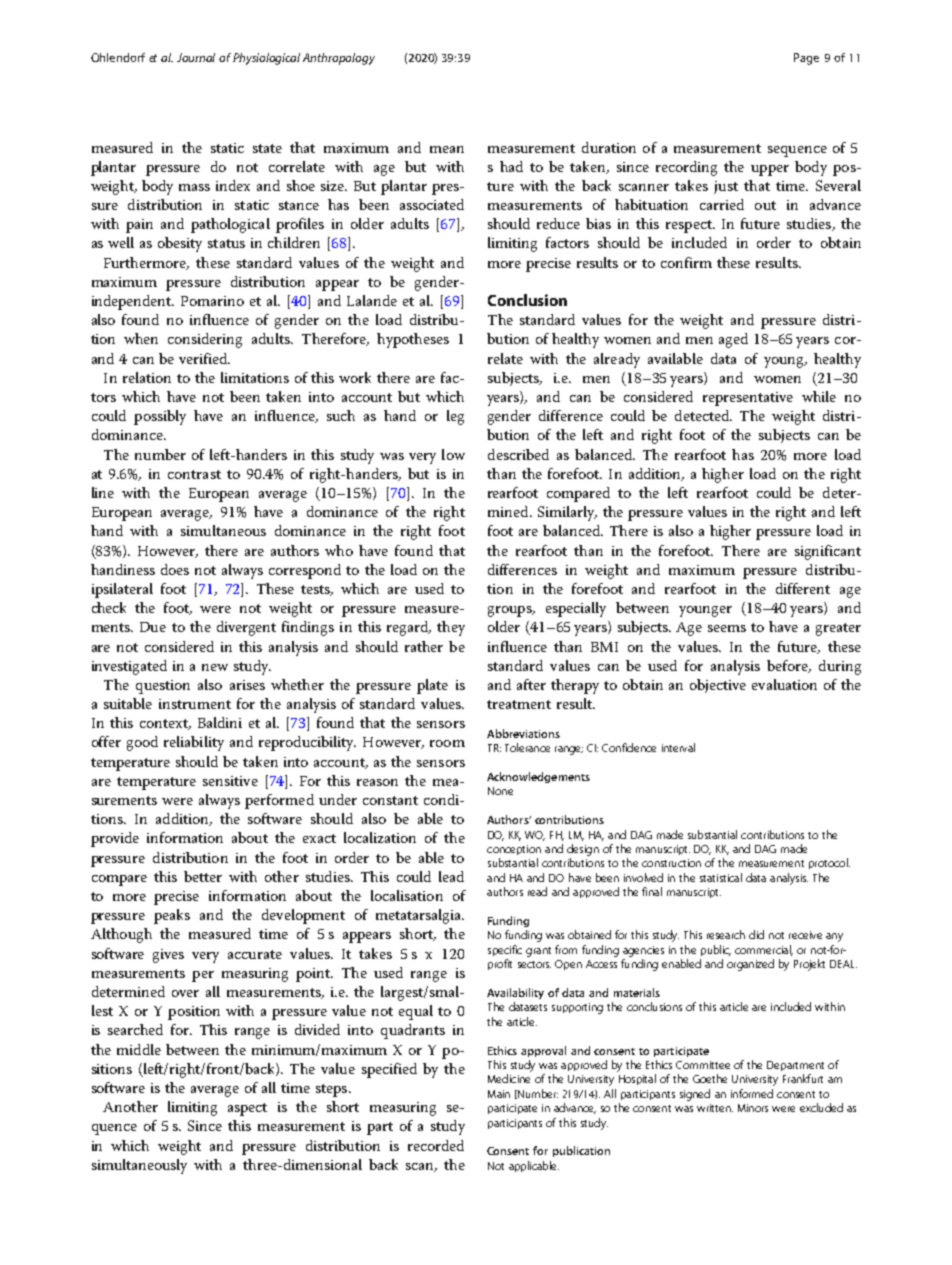  I want to click on mean, so click(447, 149).
